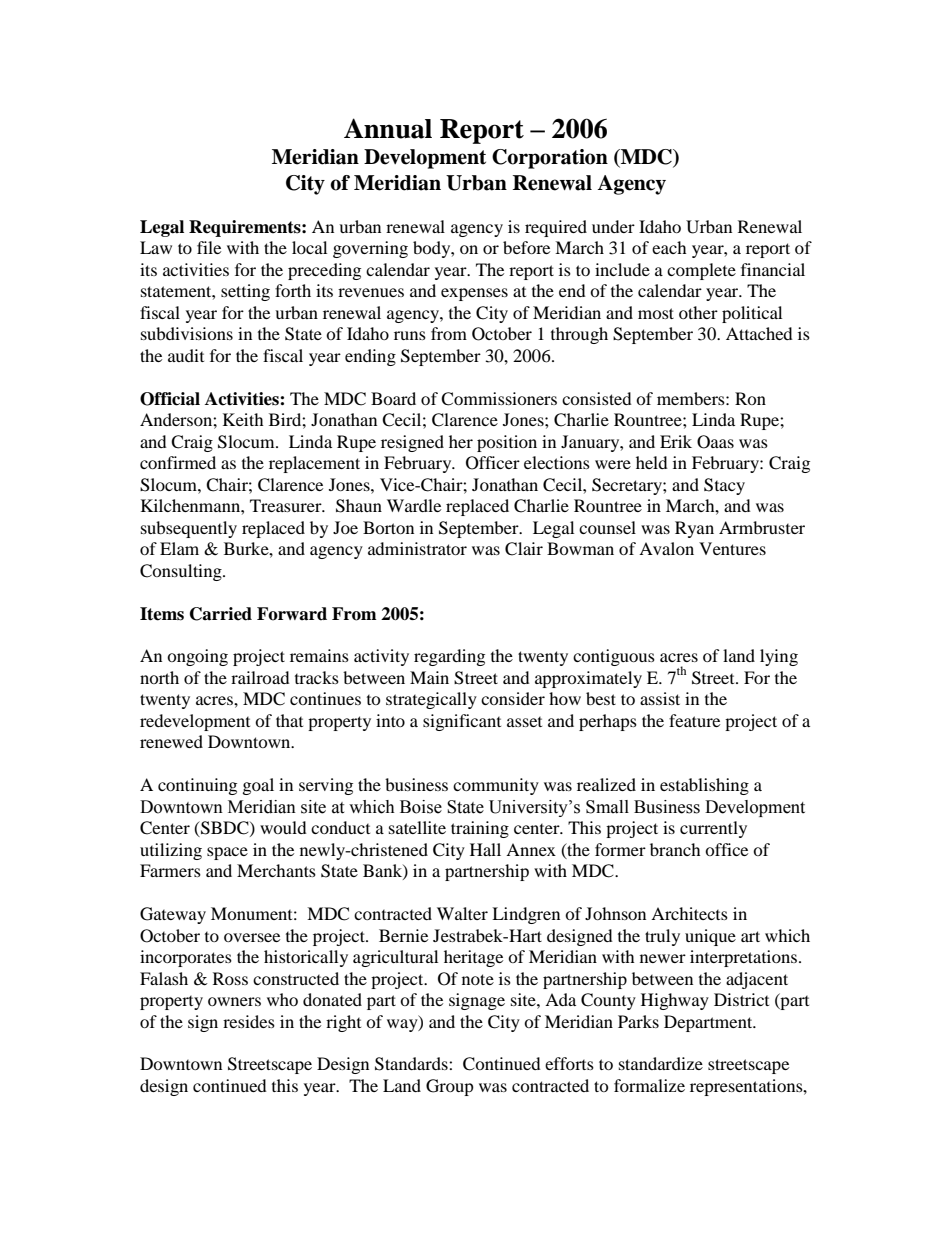 Image resolution: width=952 pixels, height=1233 pixels. I want to click on community, so click(496, 786).
